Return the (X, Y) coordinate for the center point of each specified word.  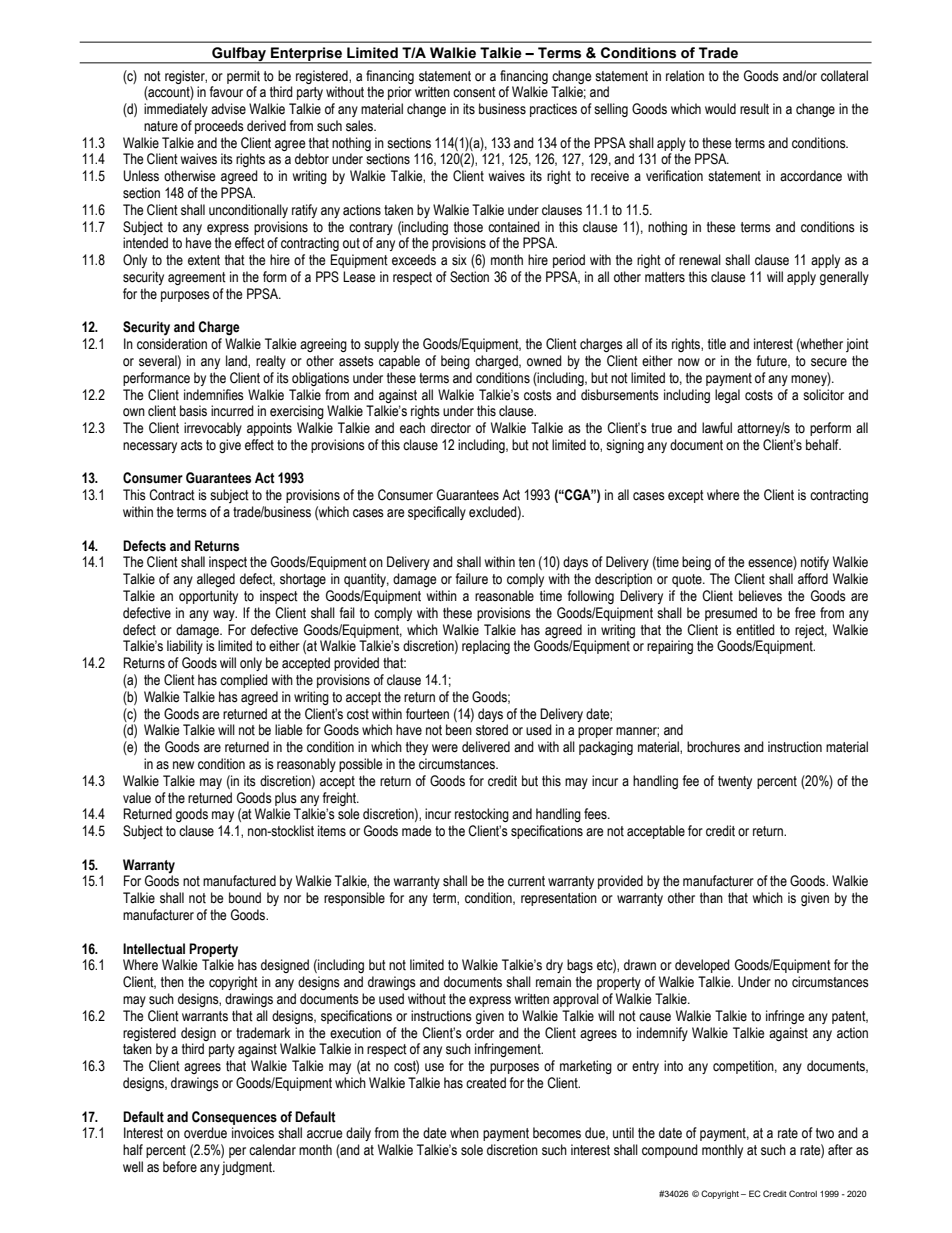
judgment (248, 1168)
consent (474, 92)
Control (803, 1193)
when (464, 1132)
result (754, 109)
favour (226, 92)
